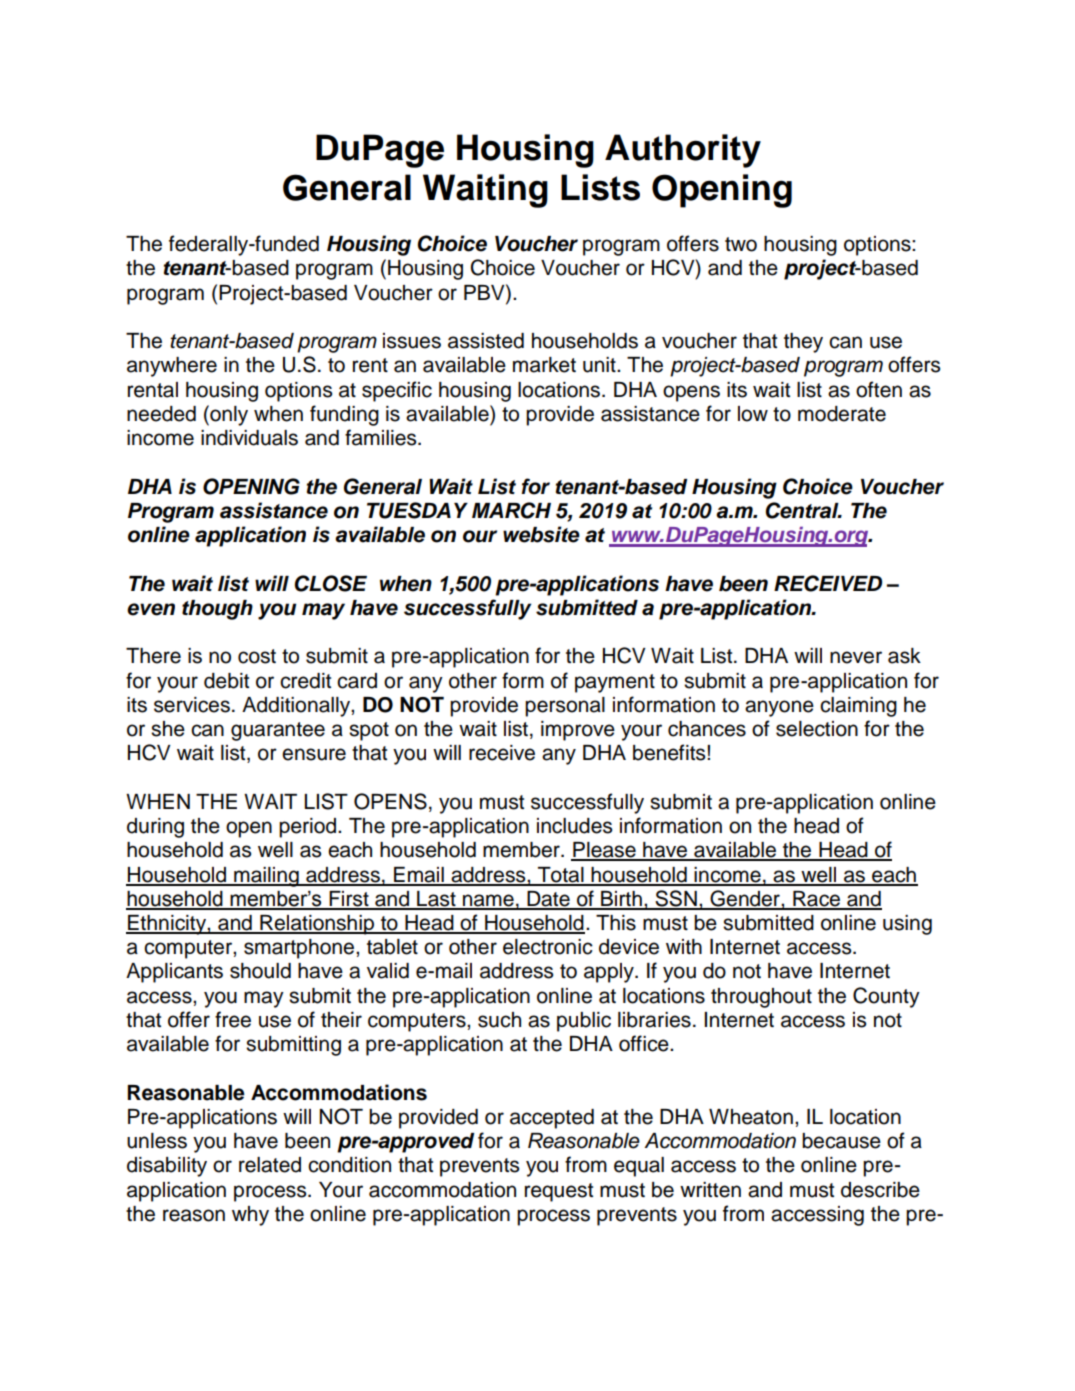 The width and height of the page is (1075, 1391). Describe the element at coordinates (683, 151) in the page. I see `Authority` at that location.
